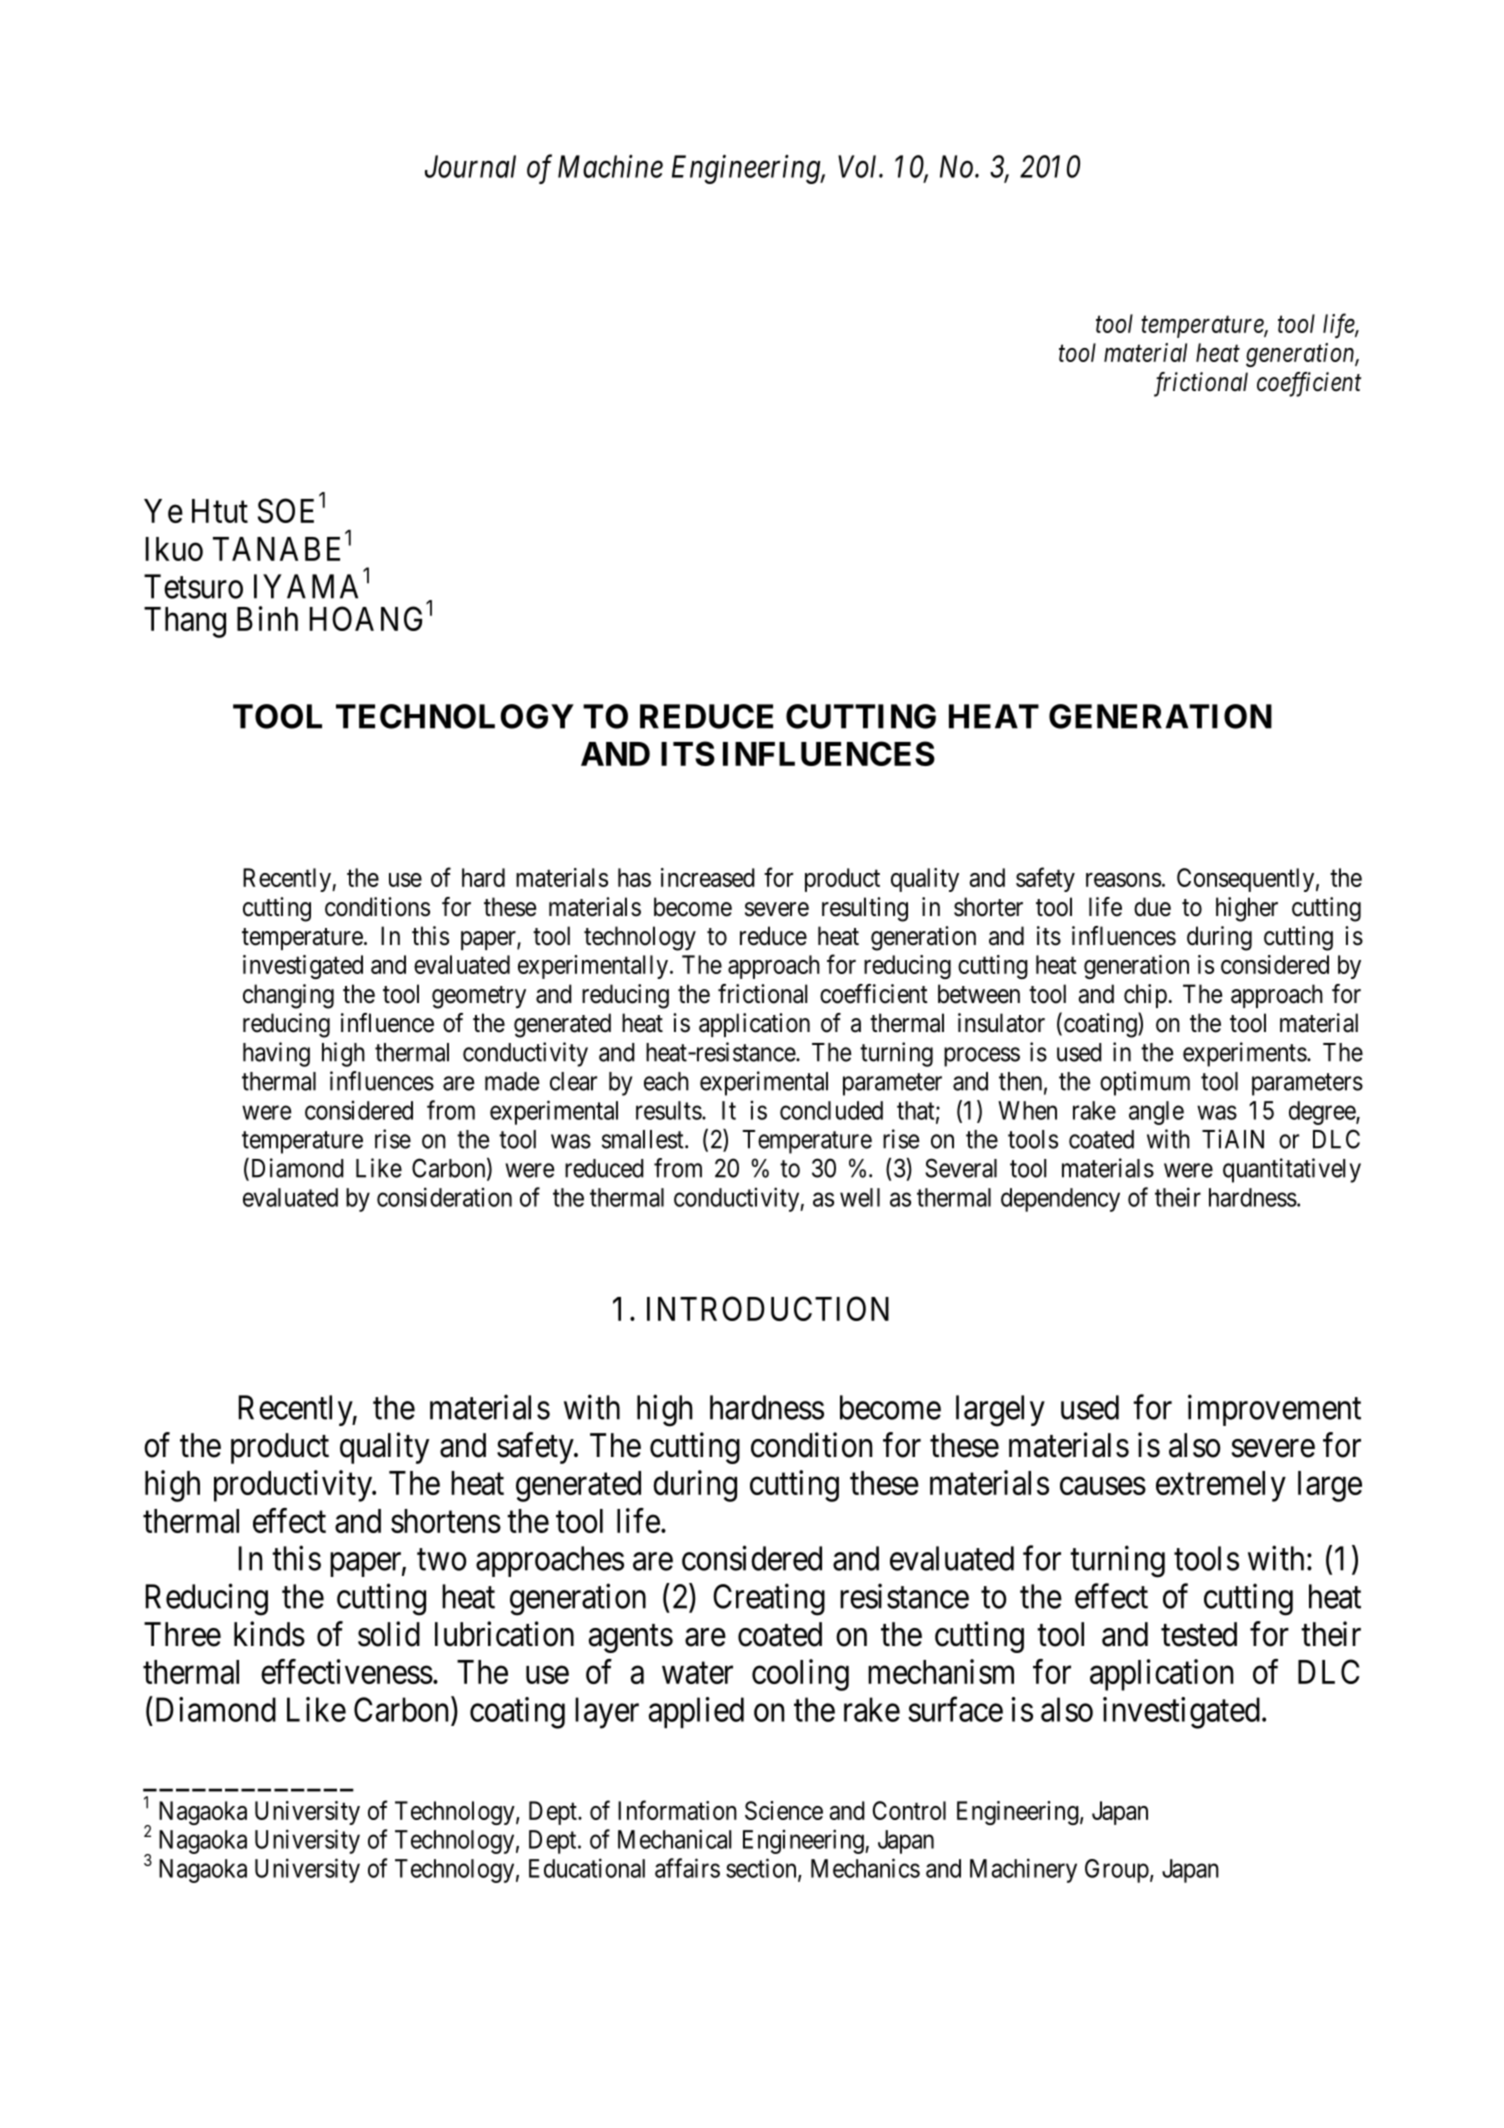 The height and width of the screenshot is (2128, 1504). What do you see at coordinates (441, 1560) in the screenshot?
I see `two` at bounding box center [441, 1560].
